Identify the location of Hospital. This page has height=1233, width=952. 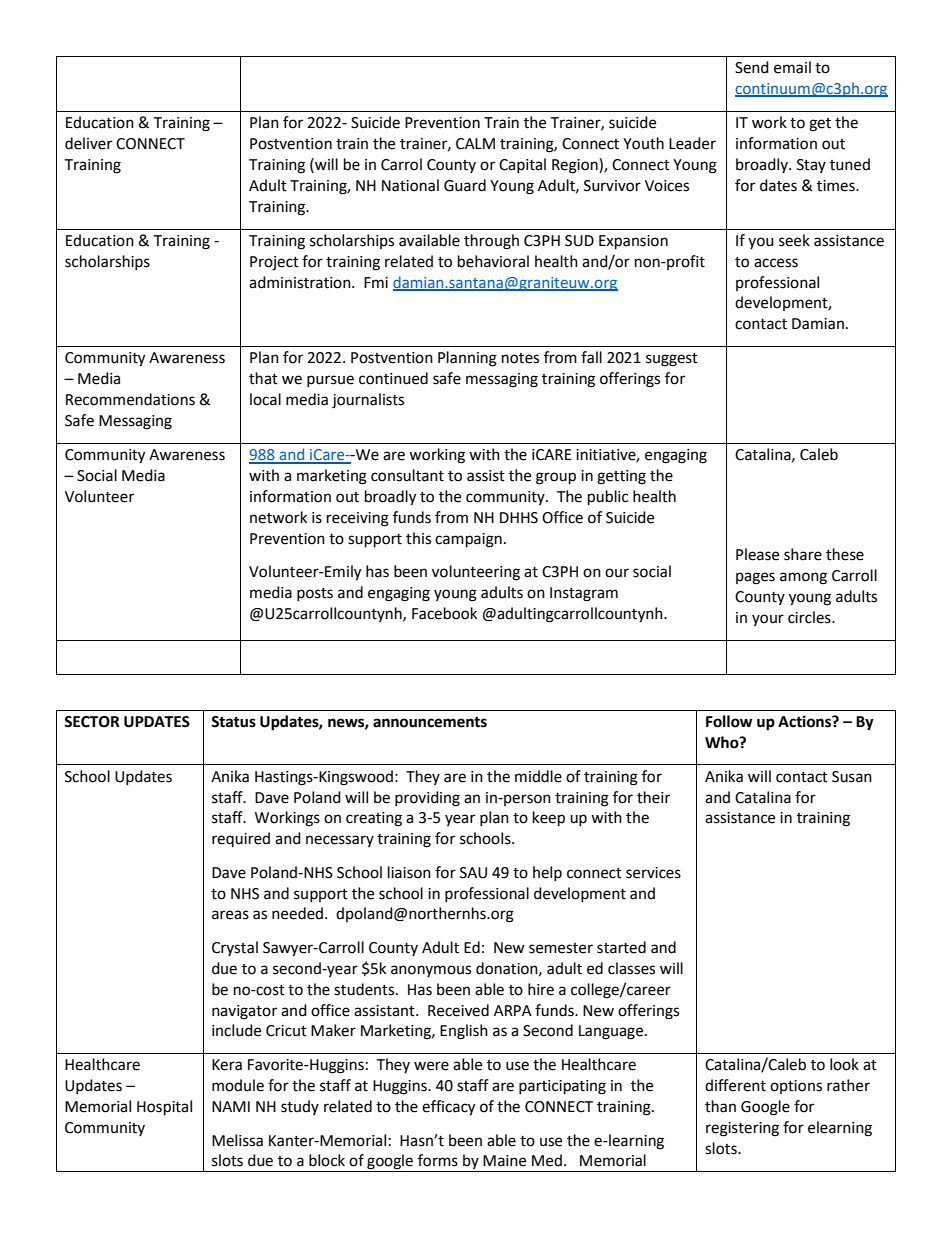
(164, 1108).
